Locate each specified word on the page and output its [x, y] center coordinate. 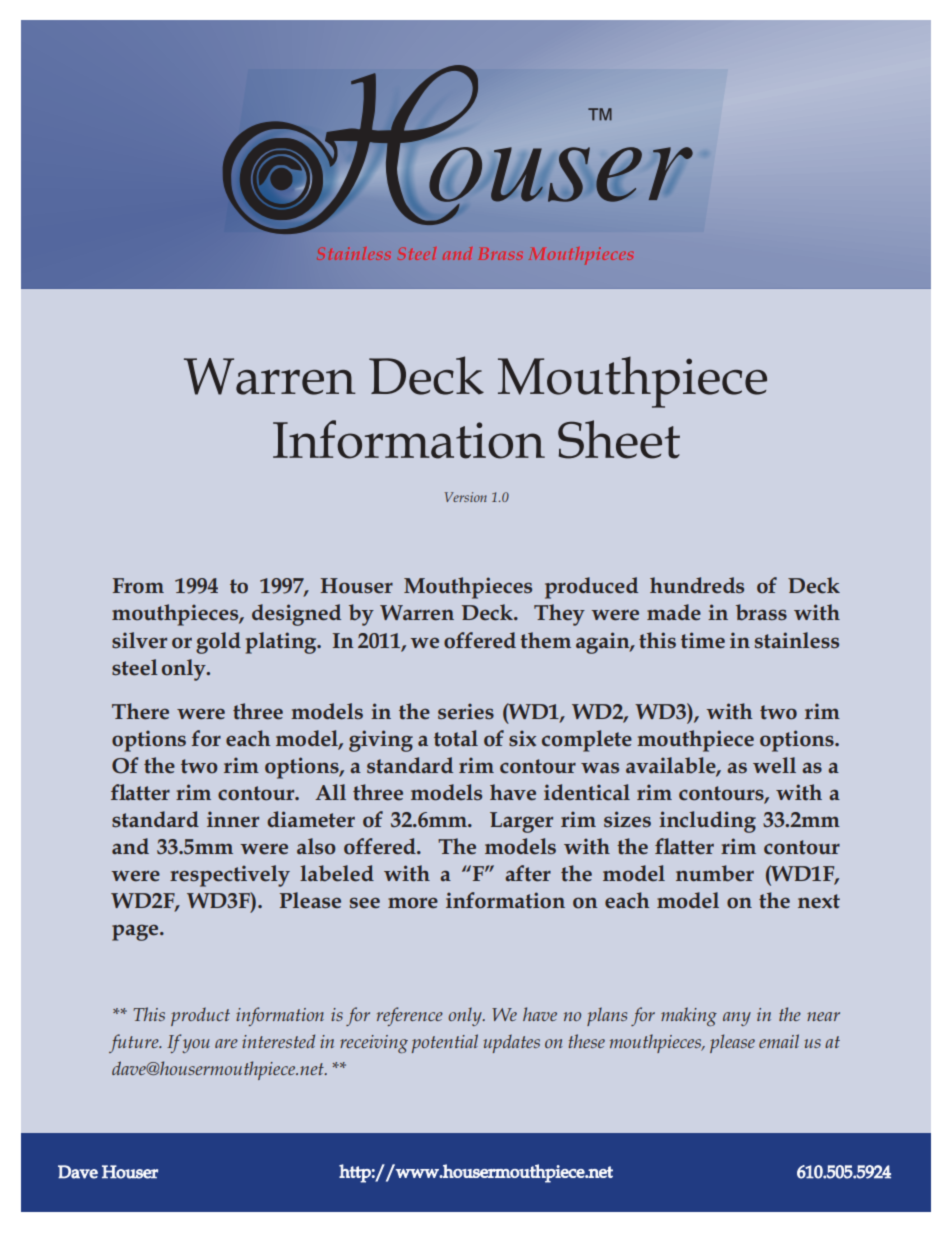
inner [233, 819]
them [545, 640]
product [200, 1016]
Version [466, 497]
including [707, 822]
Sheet [619, 439]
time [703, 640]
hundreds [697, 585]
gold [218, 643]
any [737, 1019]
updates [511, 1043]
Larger [521, 822]
